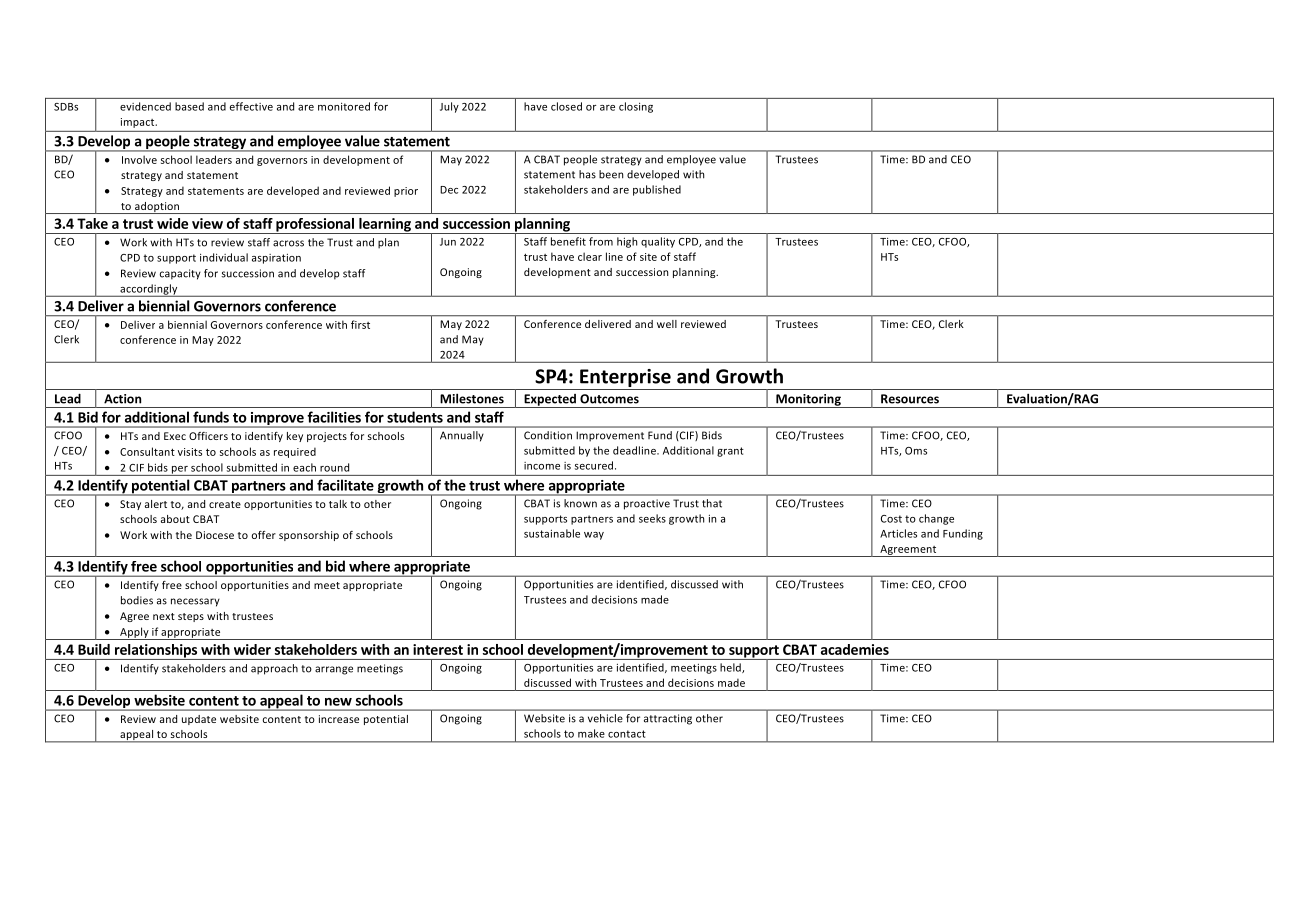  I want to click on sustainable, so click(552, 533).
